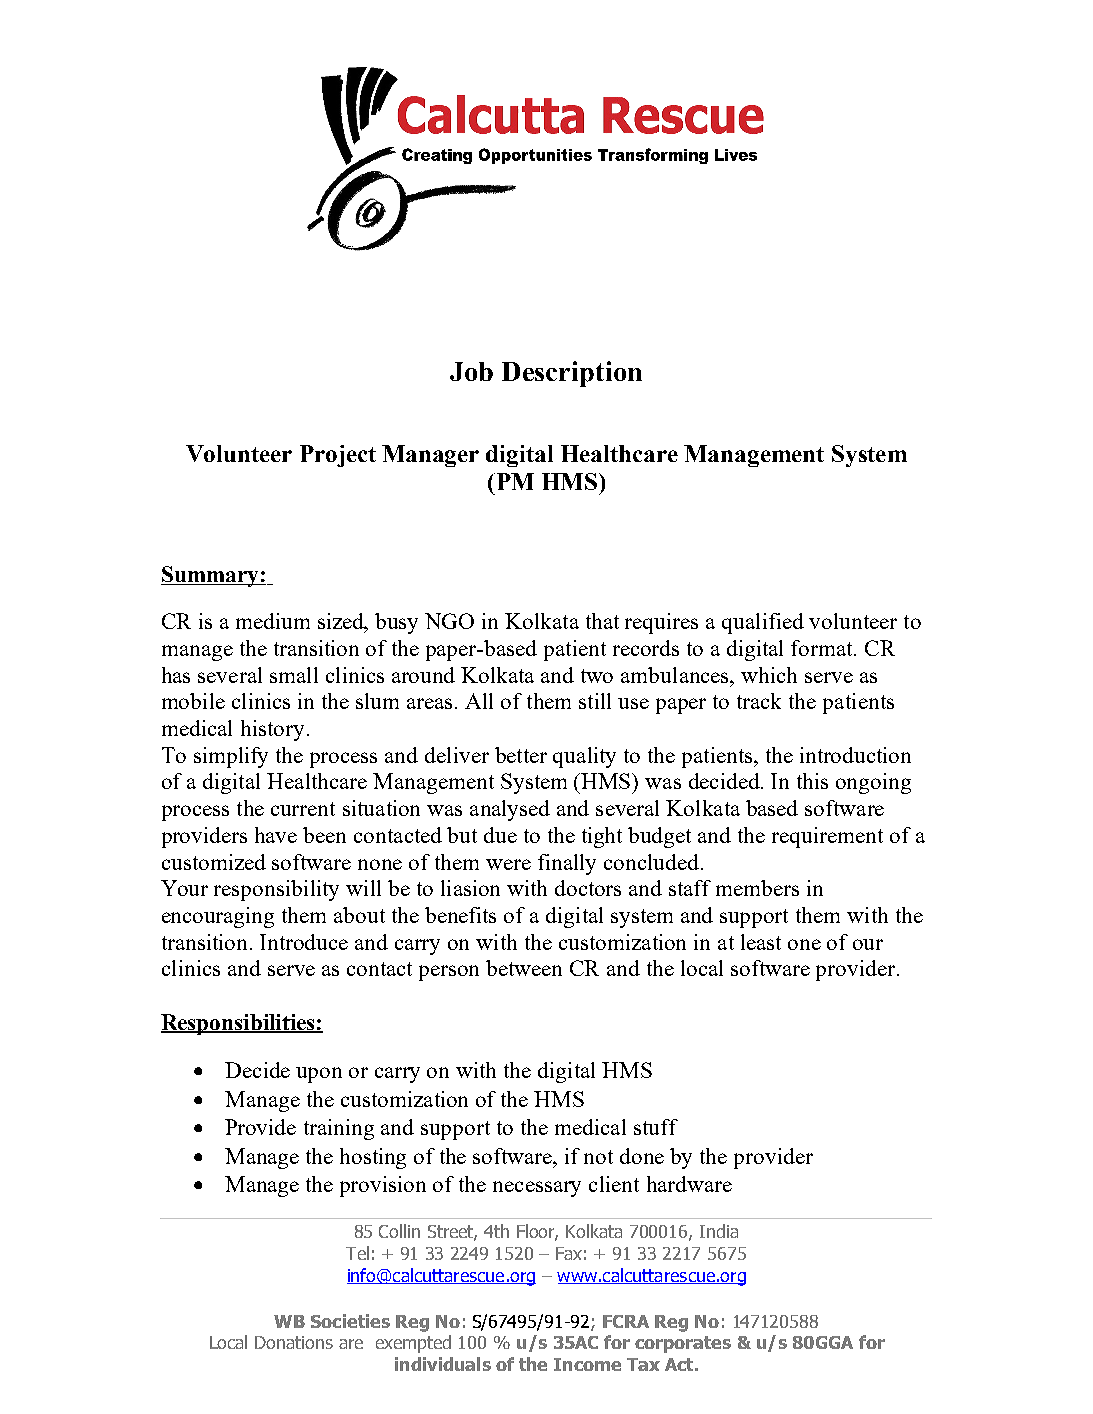 The image size is (1093, 1414). I want to click on least, so click(761, 942).
